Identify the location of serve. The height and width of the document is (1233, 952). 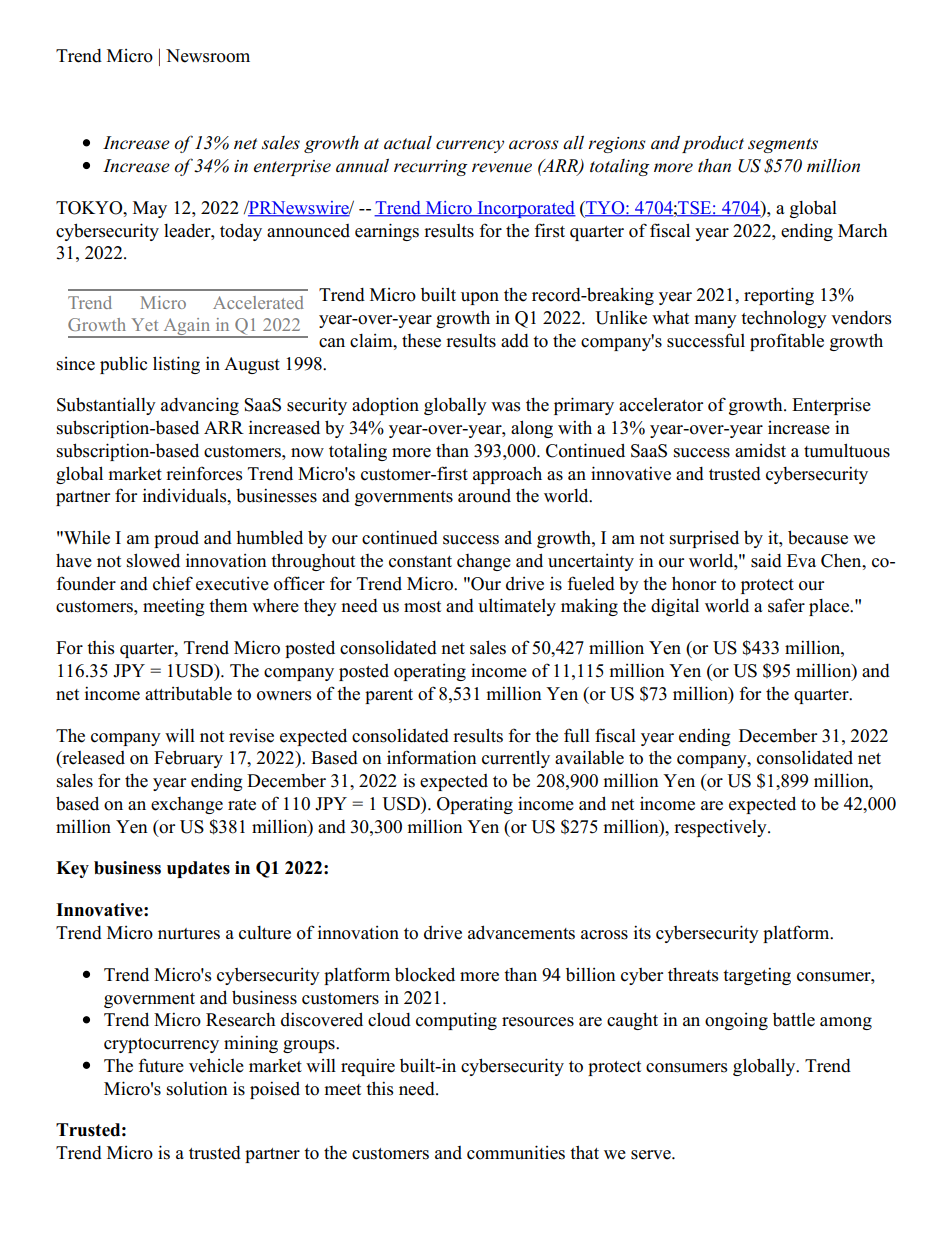
(652, 1155).
